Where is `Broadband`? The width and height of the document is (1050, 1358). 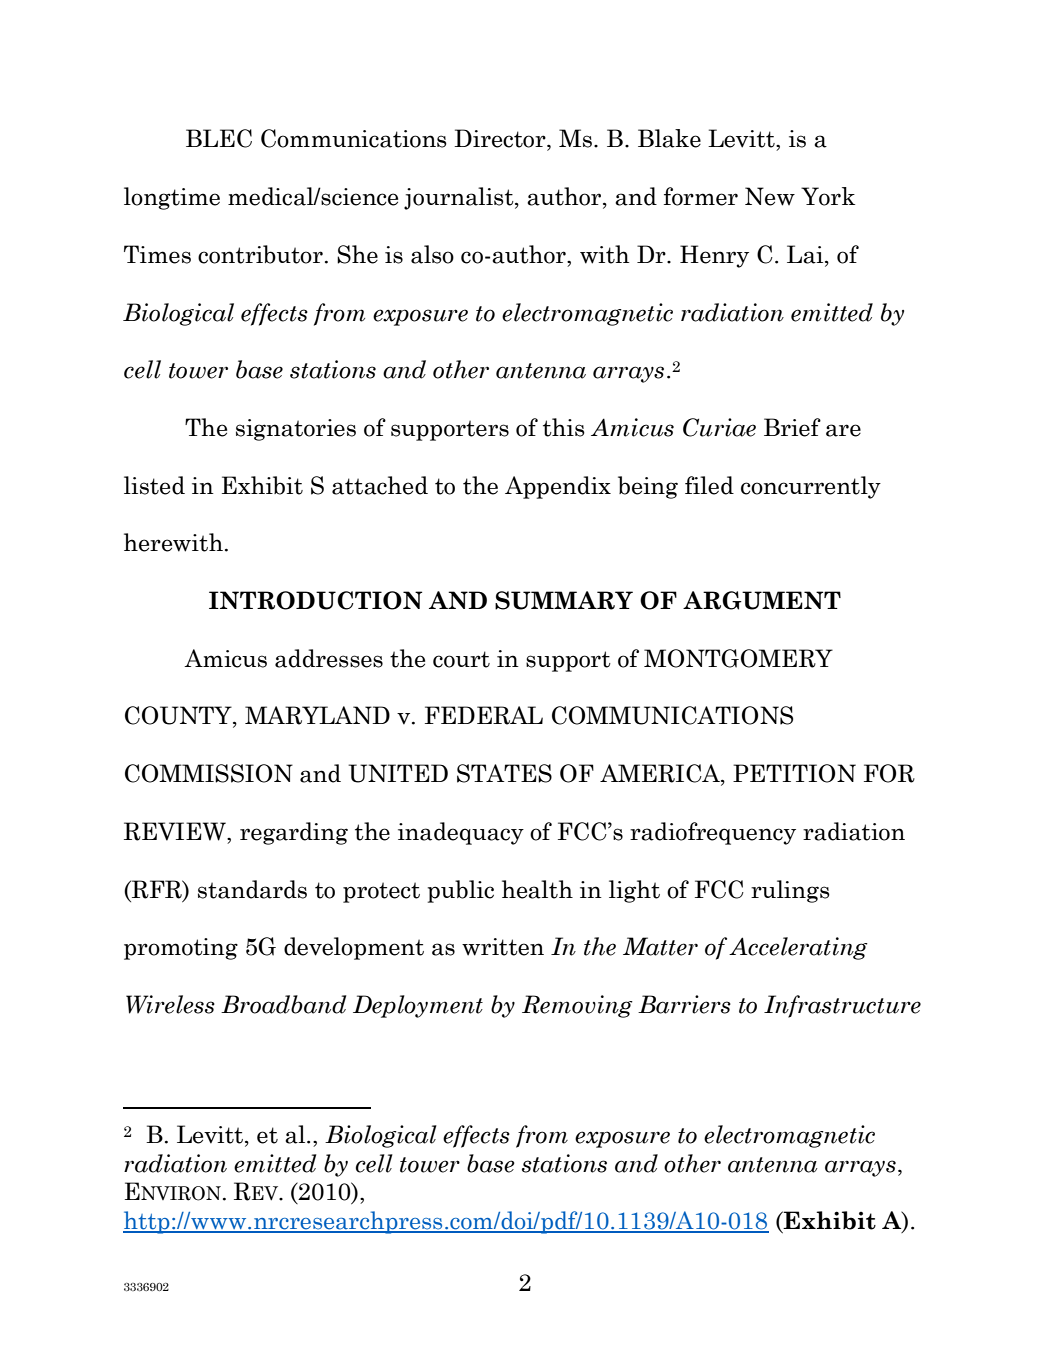 Broadband is located at coordinates (283, 1004).
